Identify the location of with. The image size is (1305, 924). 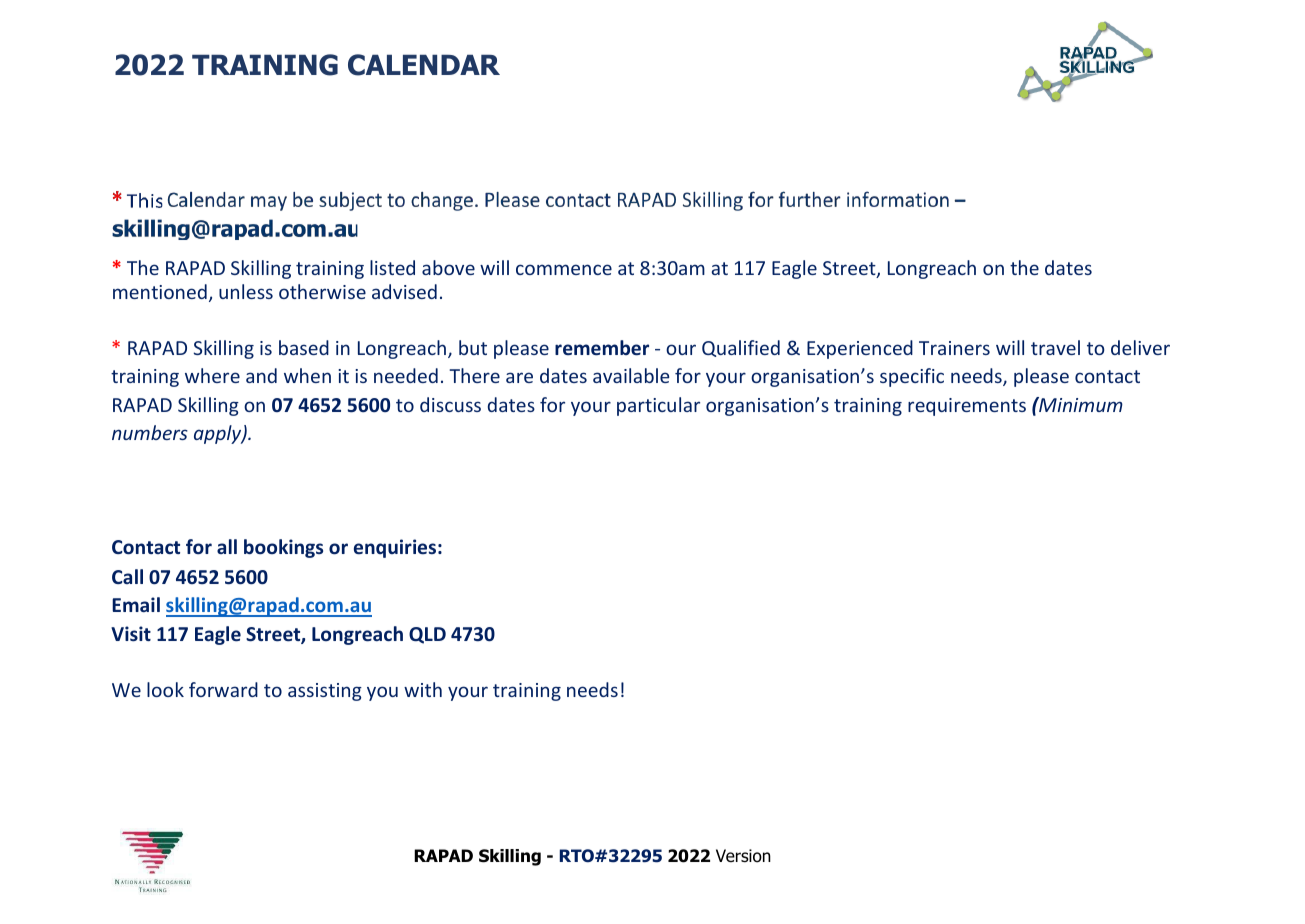
(423, 689).
